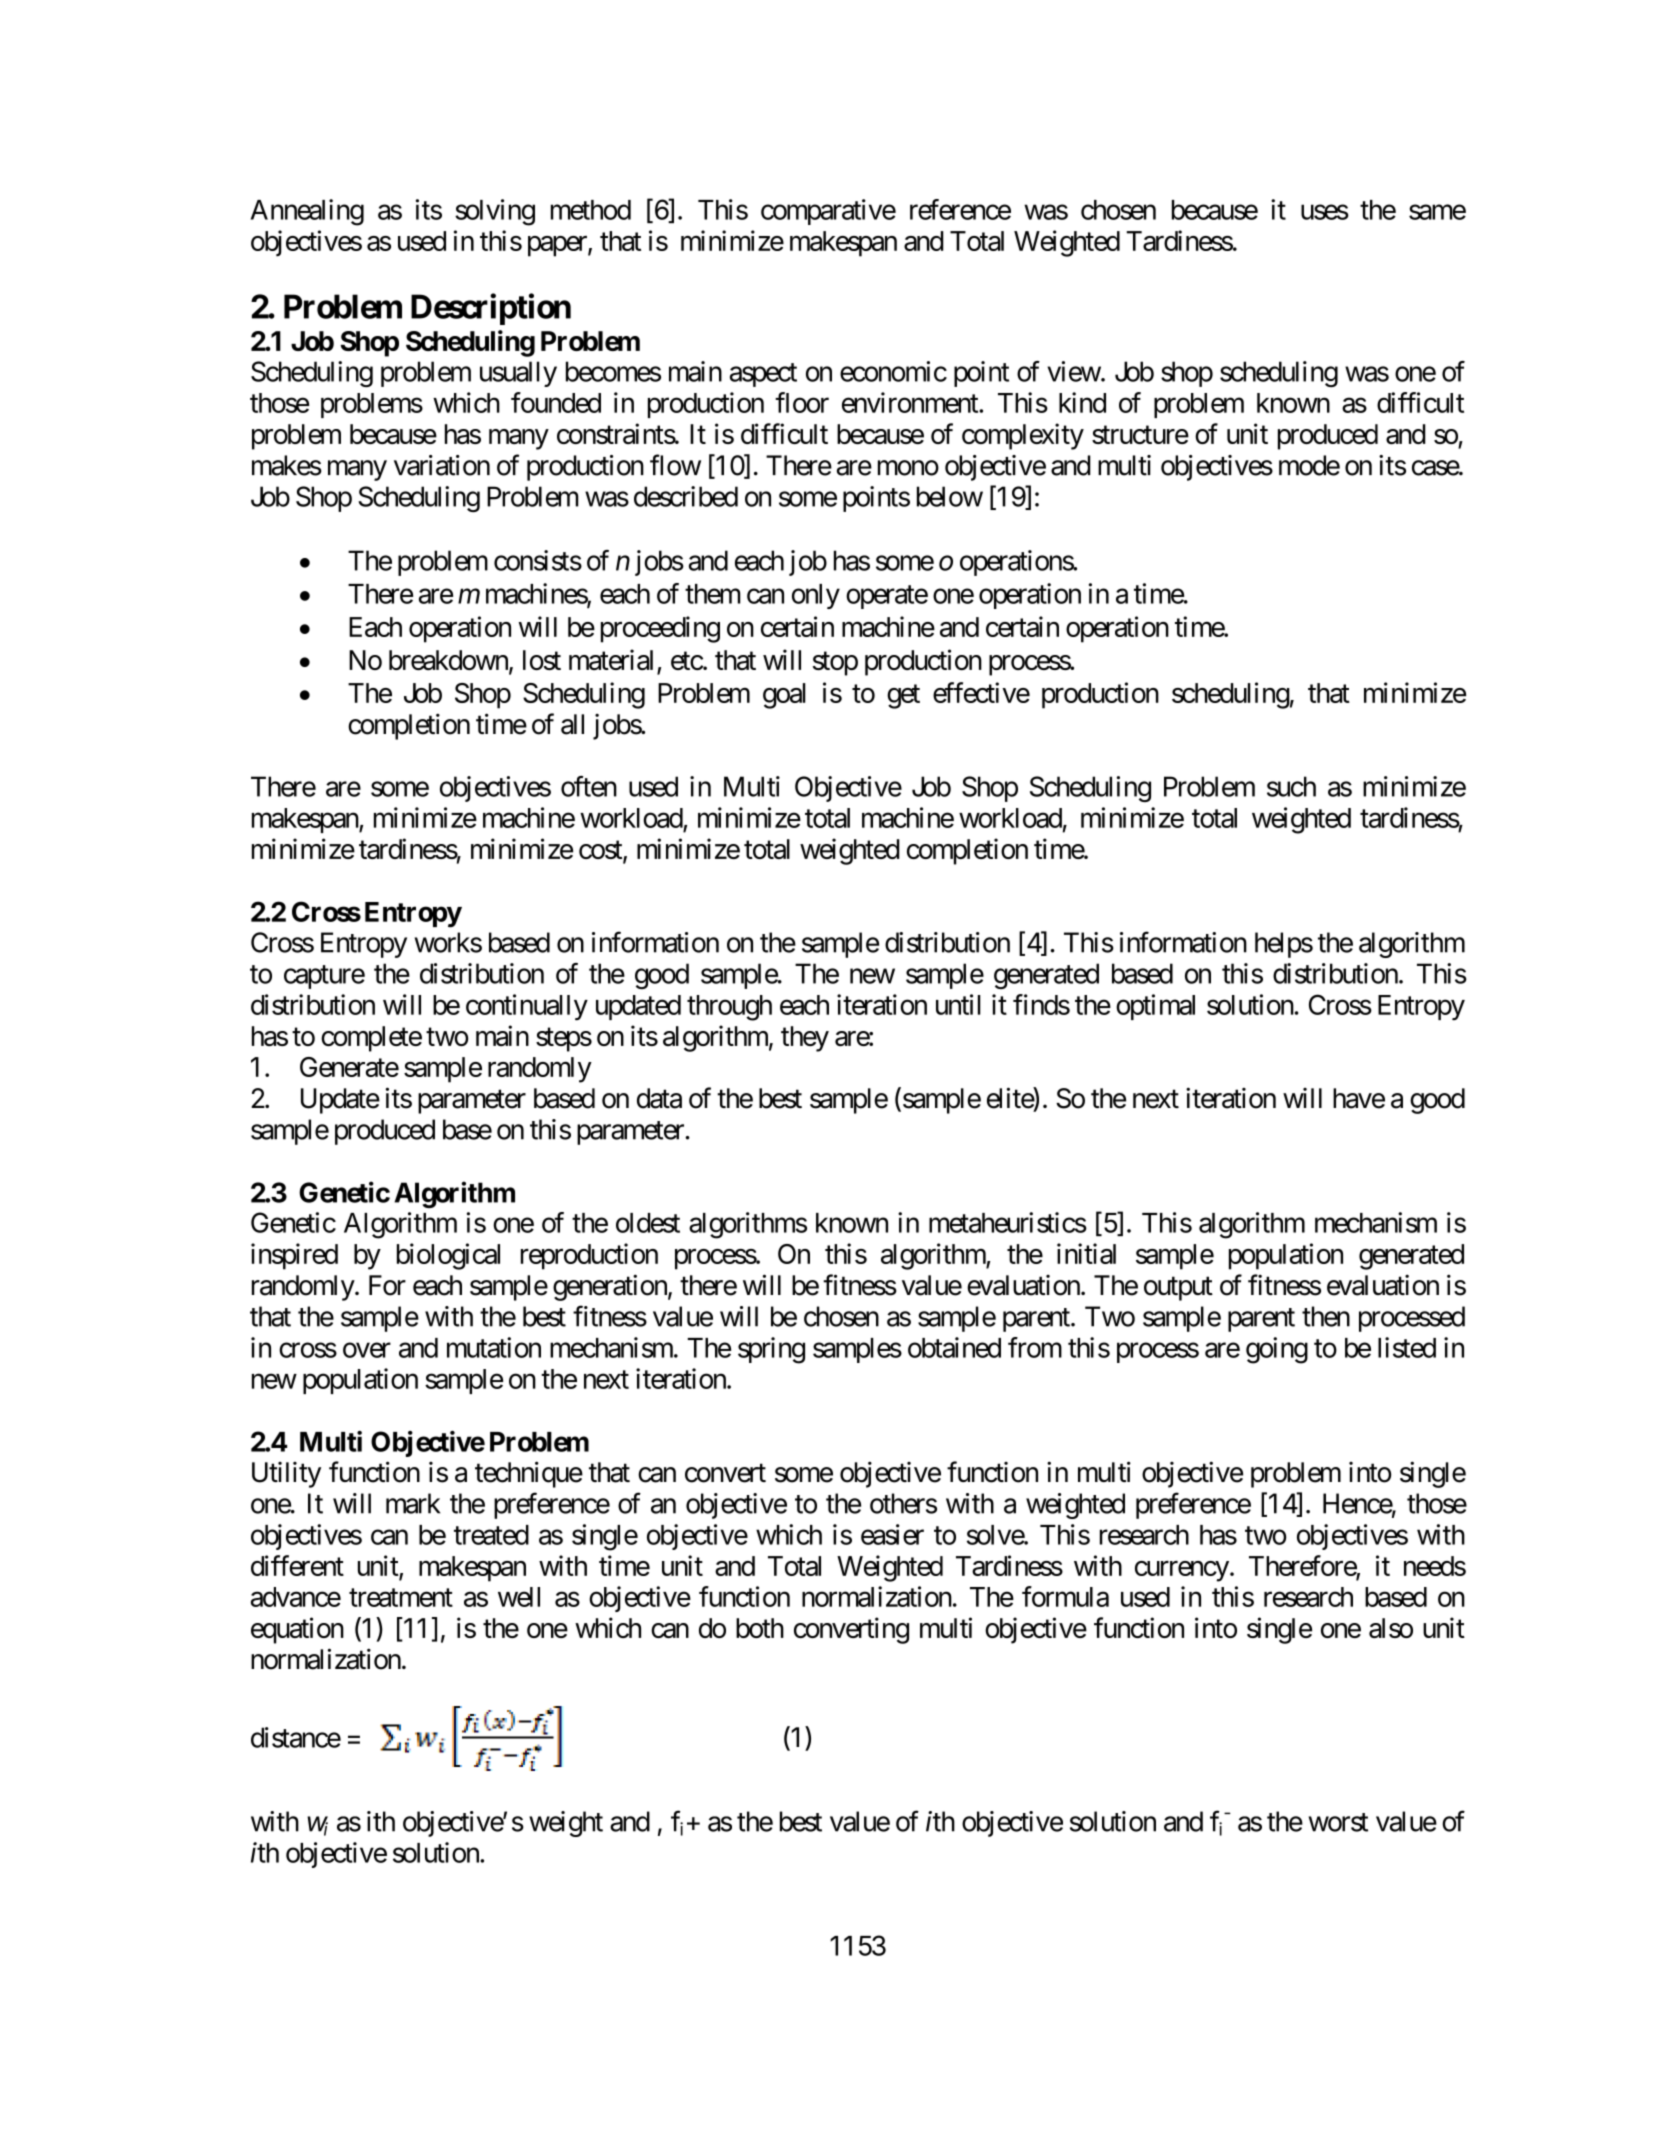  What do you see at coordinates (297, 1630) in the document?
I see `equation` at bounding box center [297, 1630].
